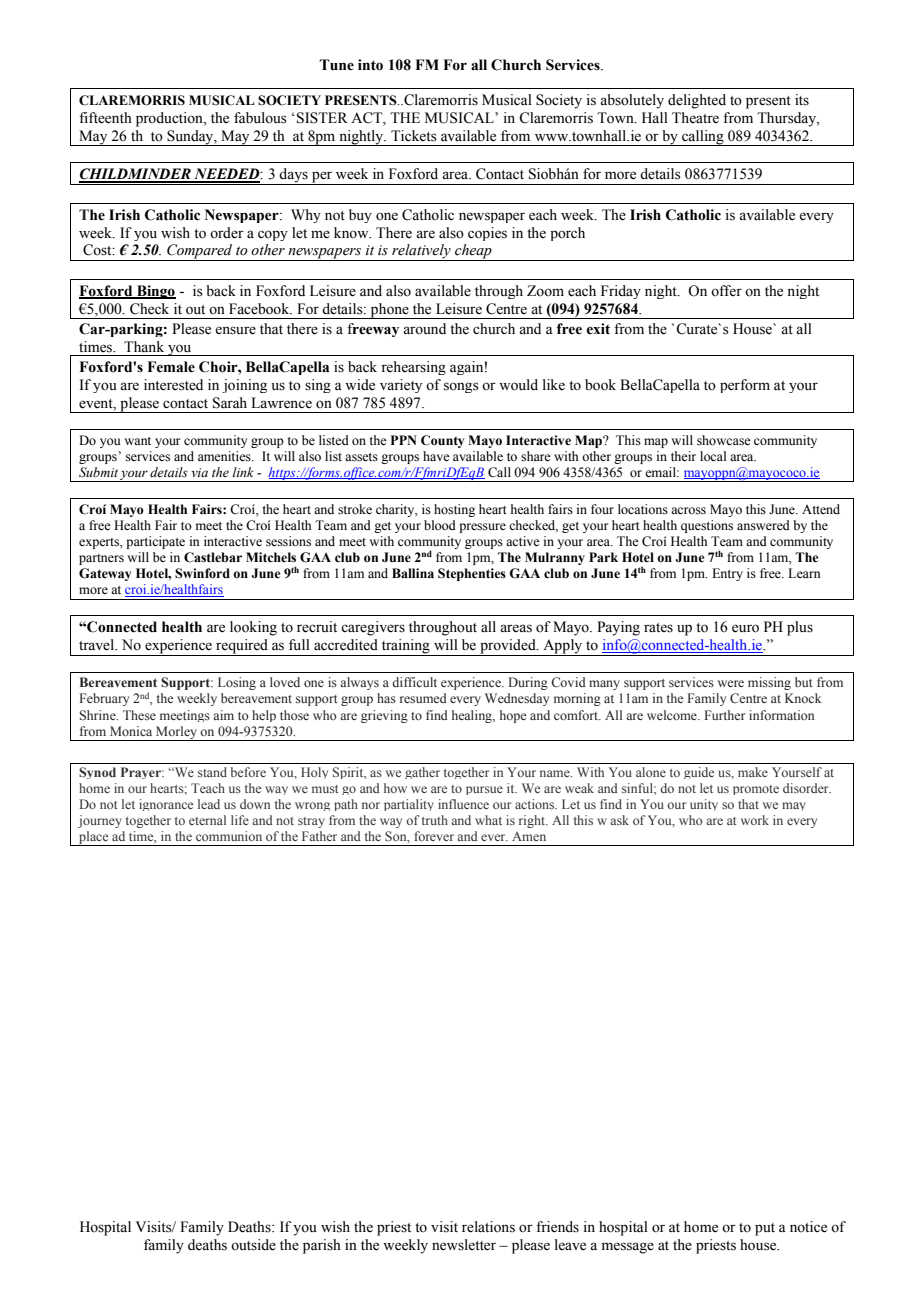 This page has width=924, height=1308. Describe the element at coordinates (461, 387) in the page. I see `songs` at that location.
